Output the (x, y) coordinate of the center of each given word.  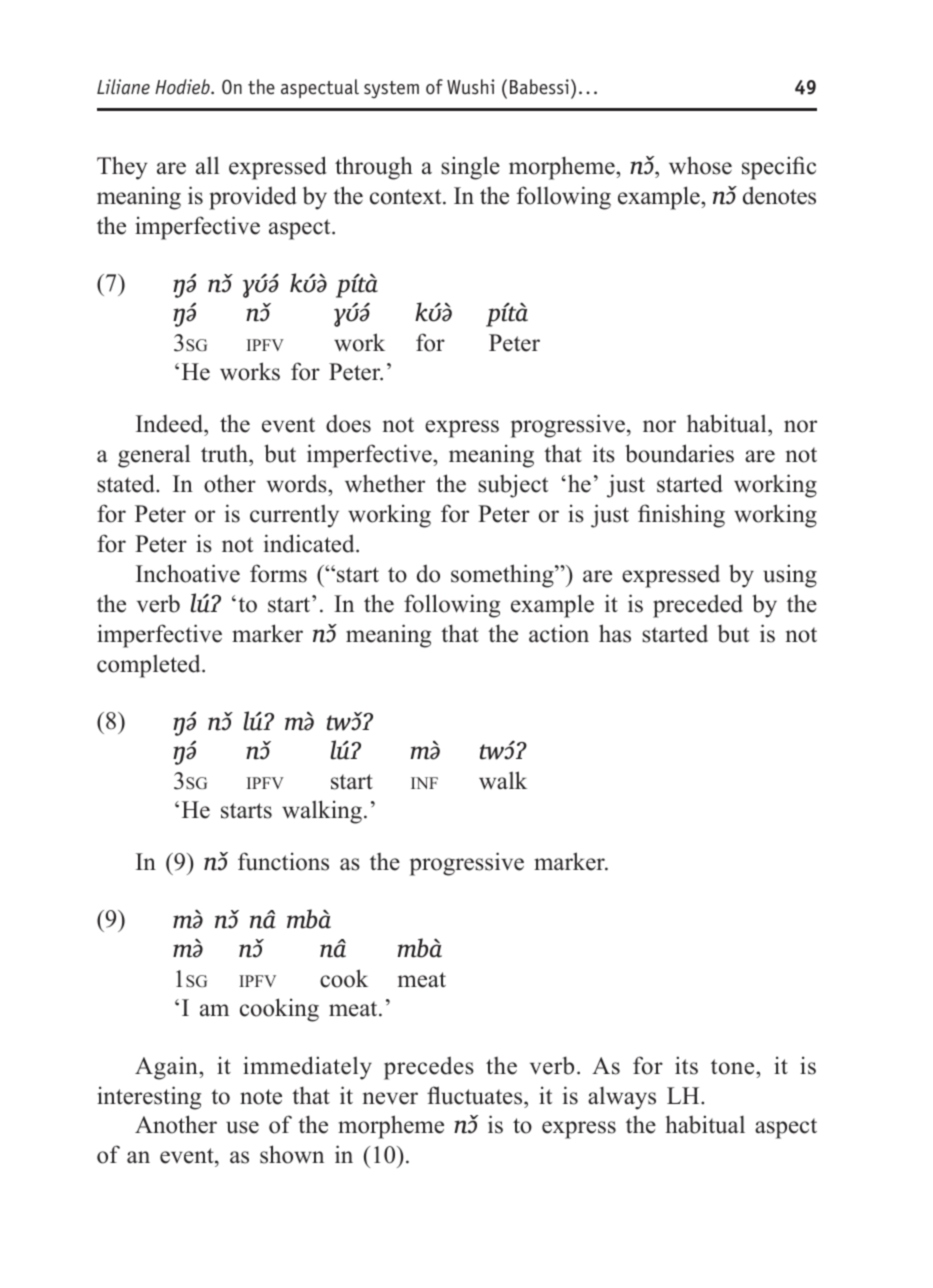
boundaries (679, 453)
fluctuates (476, 1095)
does (348, 424)
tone (734, 1067)
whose (700, 165)
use (242, 1127)
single (470, 168)
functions (283, 861)
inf (424, 783)
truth (225, 455)
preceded (698, 606)
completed (150, 666)
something (503, 576)
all (207, 165)
